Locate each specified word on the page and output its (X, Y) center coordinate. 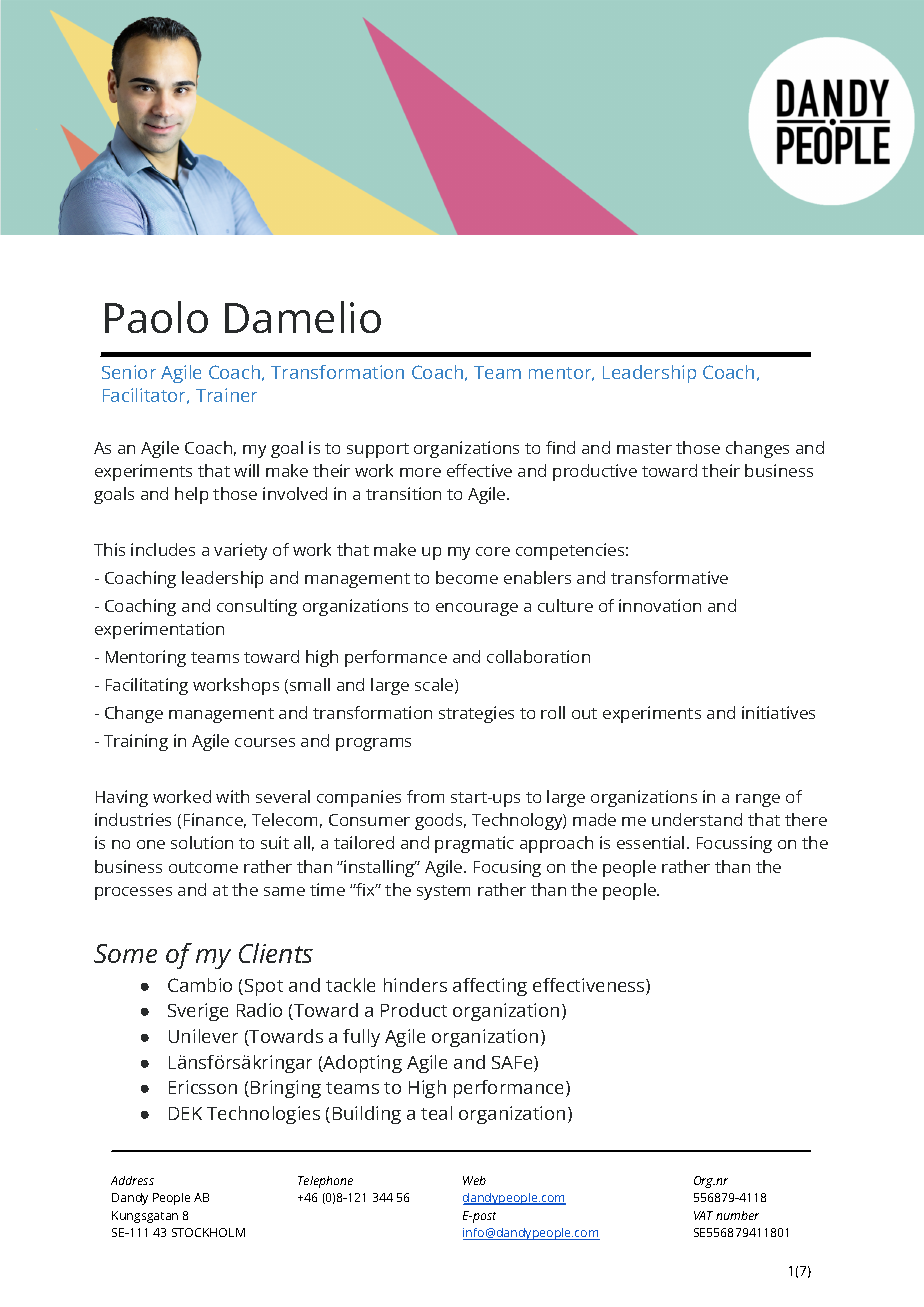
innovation (660, 605)
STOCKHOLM (208, 1232)
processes (133, 893)
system (443, 892)
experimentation (159, 630)
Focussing (734, 844)
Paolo (156, 317)
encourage (477, 609)
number (737, 1215)
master (644, 448)
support (378, 450)
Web (474, 1180)
